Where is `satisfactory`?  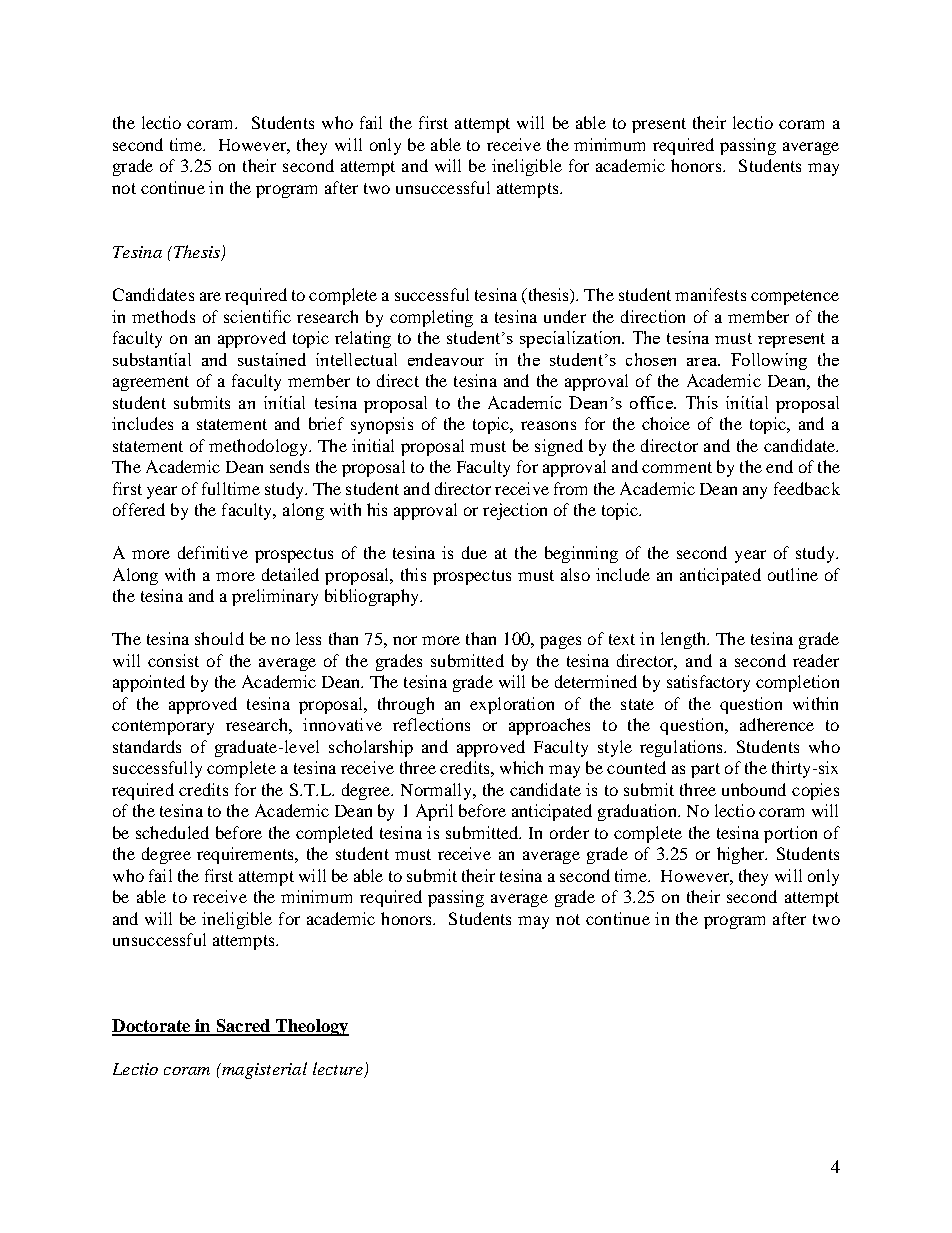 satisfactory is located at coordinates (708, 683).
